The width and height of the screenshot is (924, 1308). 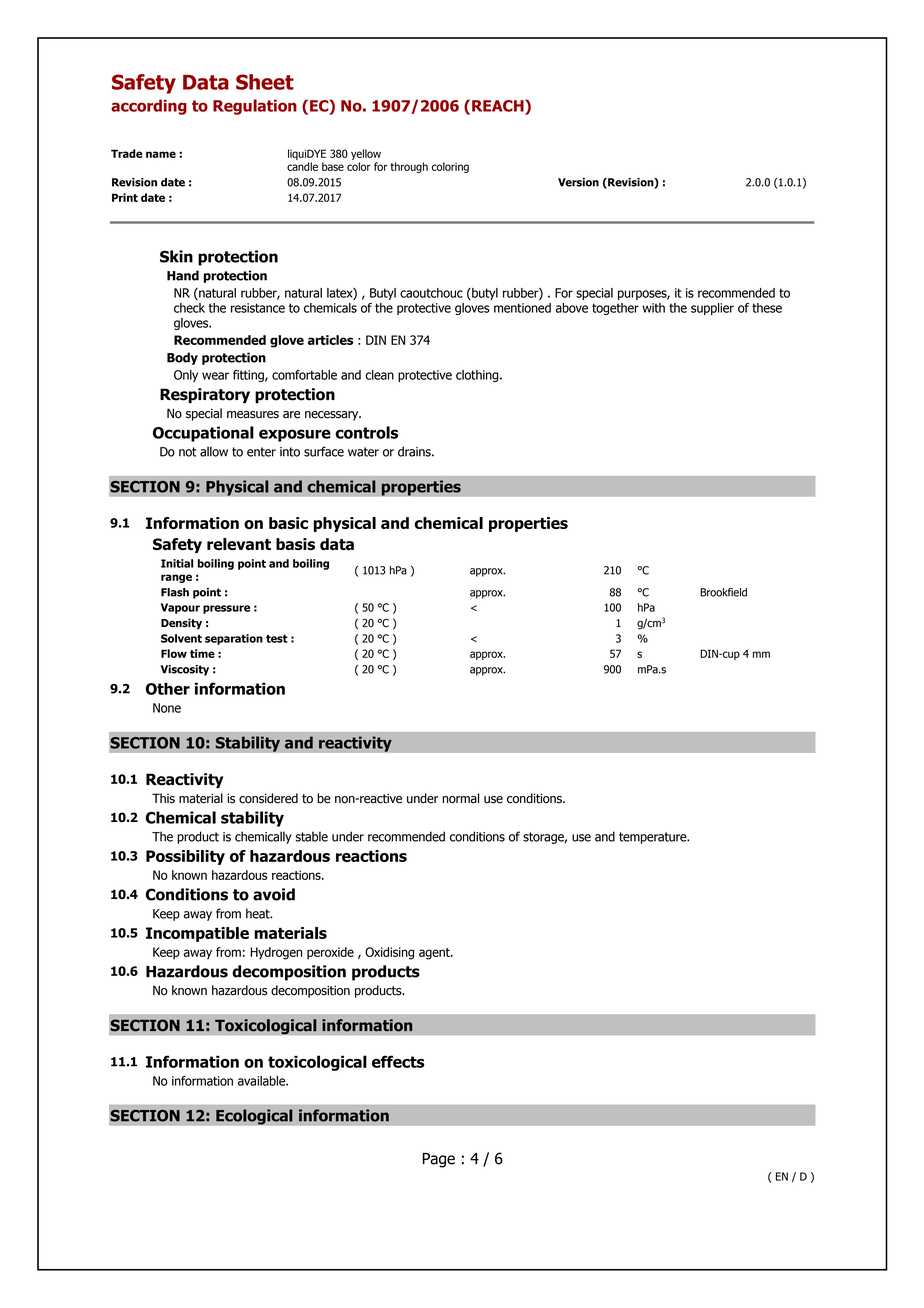 What do you see at coordinates (363, 452) in the screenshot?
I see `water` at bounding box center [363, 452].
